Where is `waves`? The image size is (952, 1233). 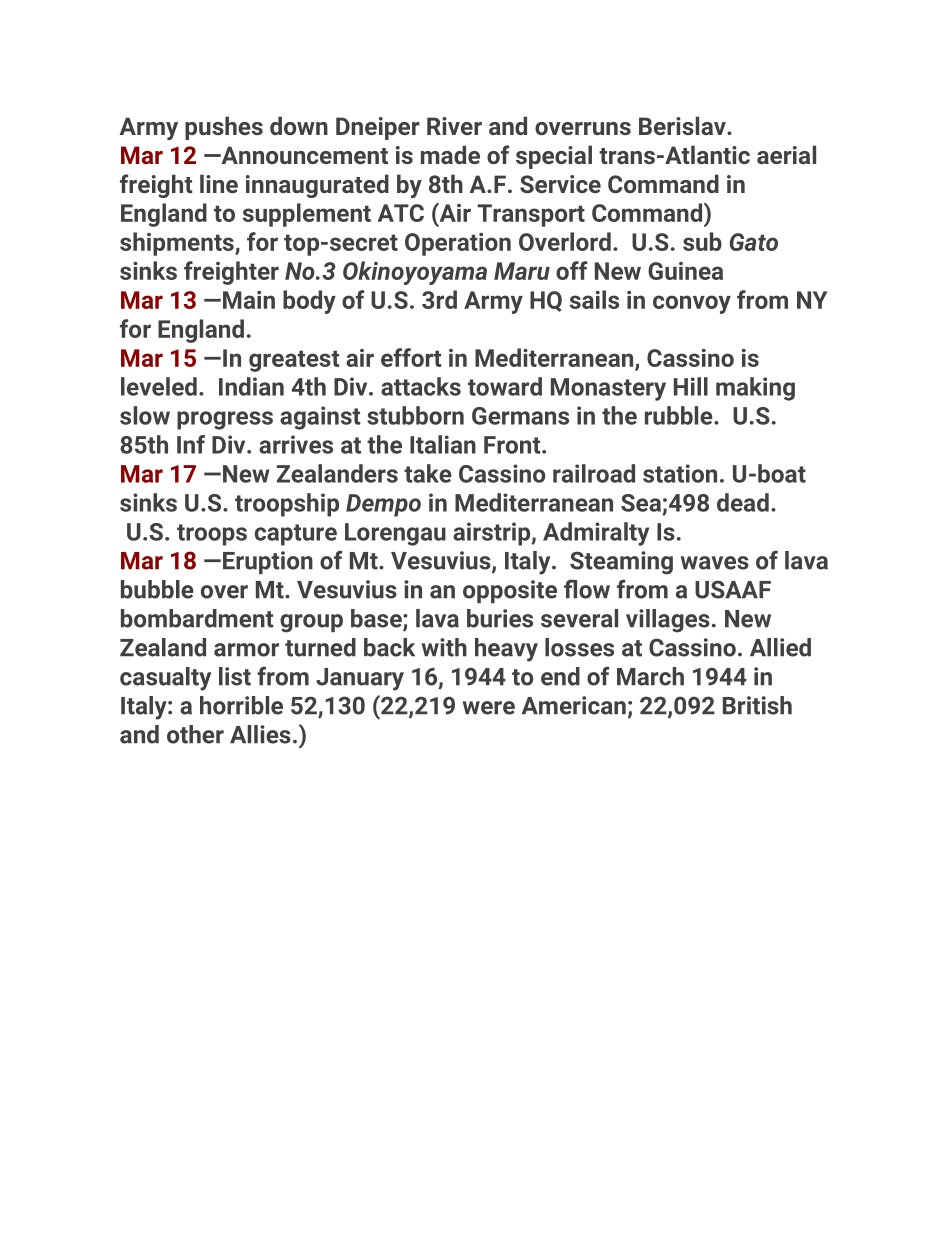 waves is located at coordinates (715, 563).
